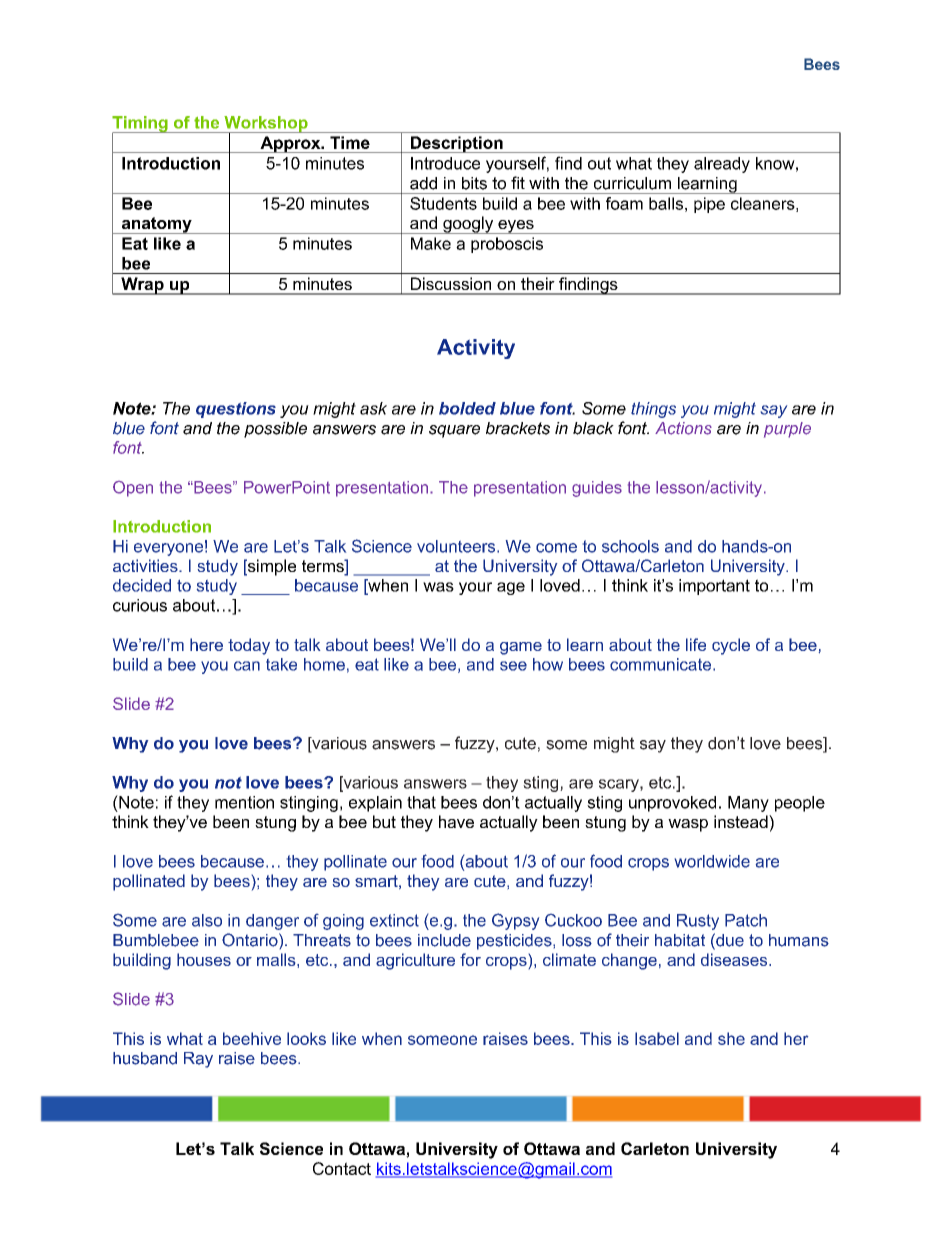 This image has height=1233, width=952. What do you see at coordinates (456, 144) in the image?
I see `Description` at bounding box center [456, 144].
